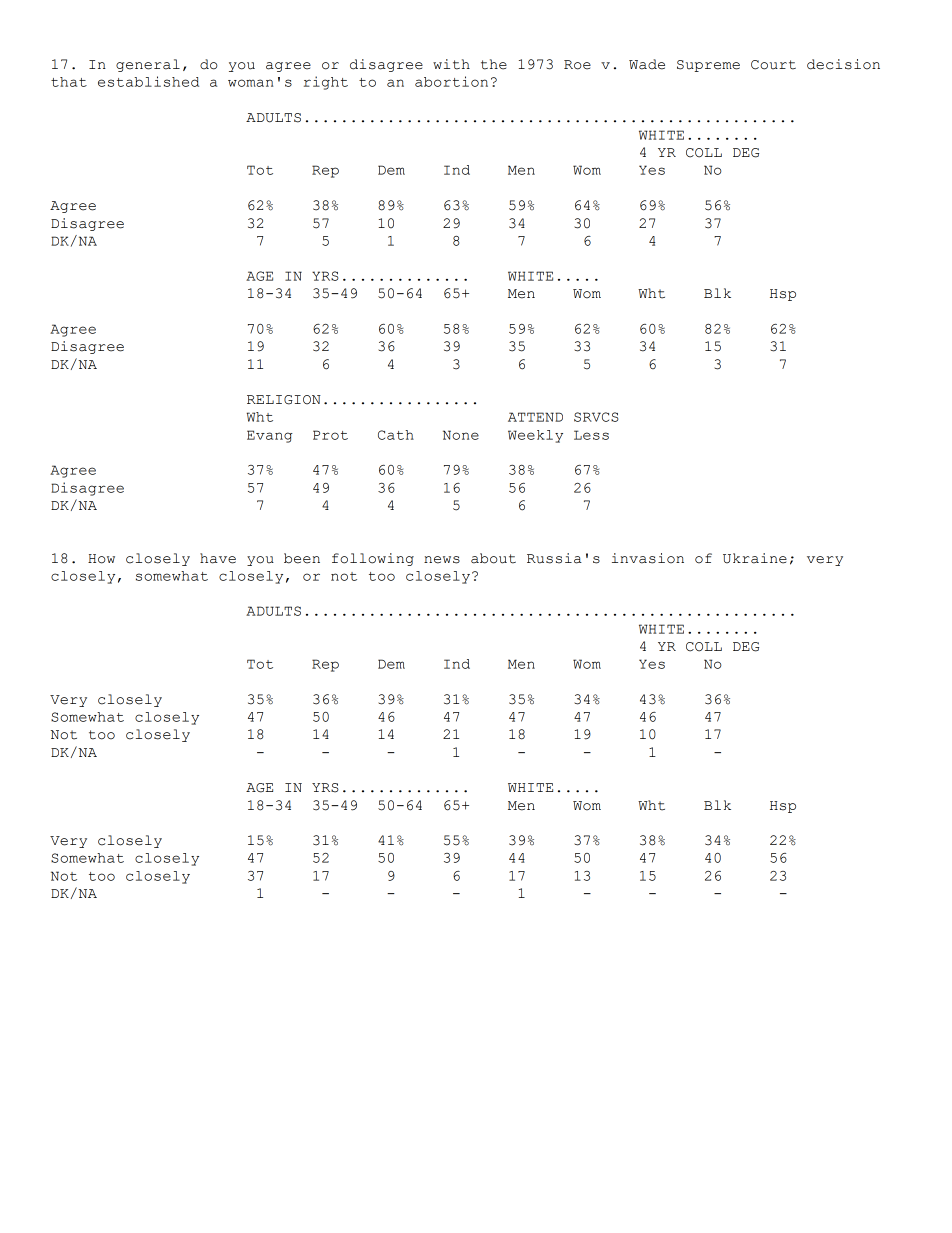 This screenshot has width=952, height=1233. Describe the element at coordinates (591, 435) in the screenshot. I see `Less` at that location.
